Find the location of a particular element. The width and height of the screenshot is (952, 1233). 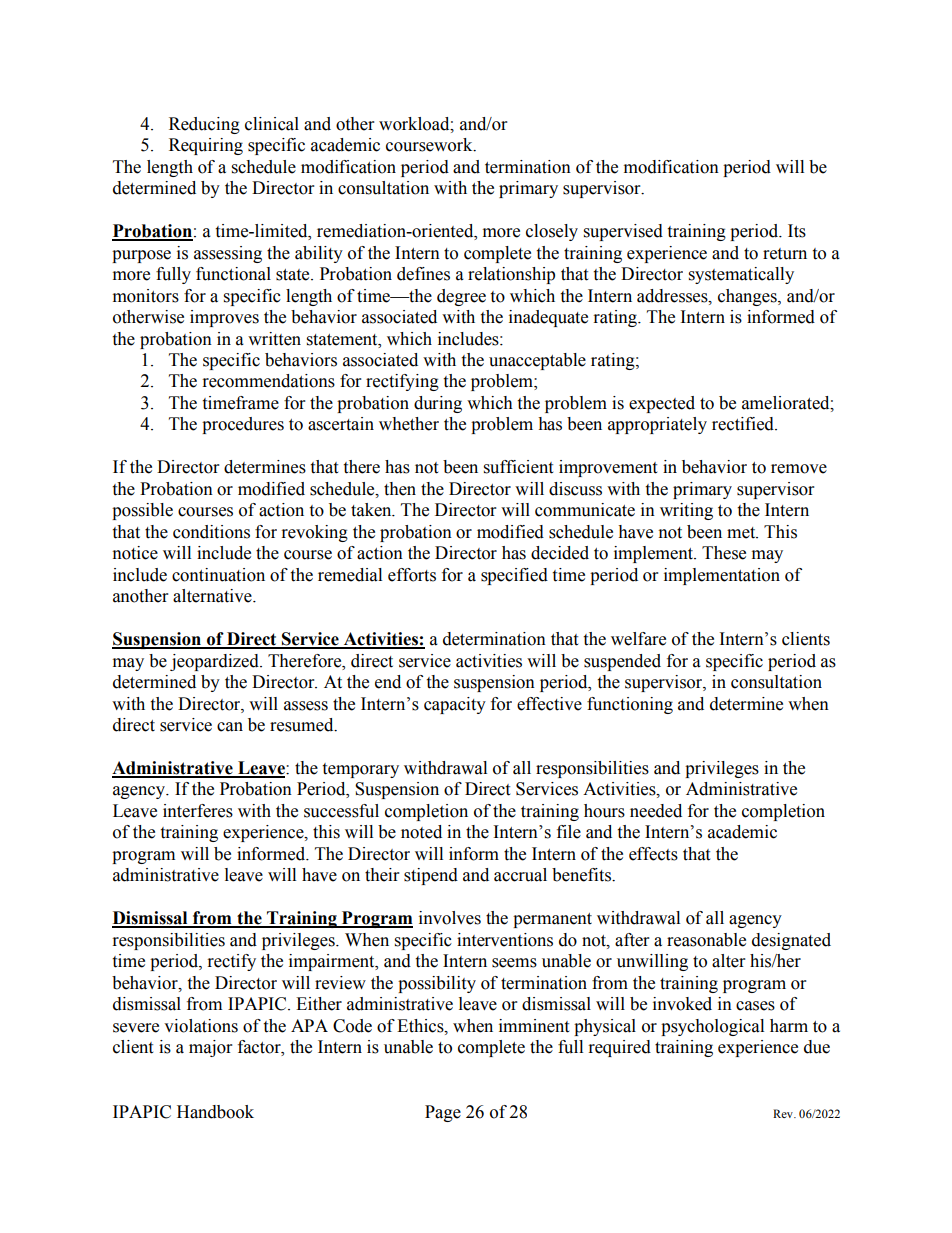

interferes is located at coordinates (198, 811).
